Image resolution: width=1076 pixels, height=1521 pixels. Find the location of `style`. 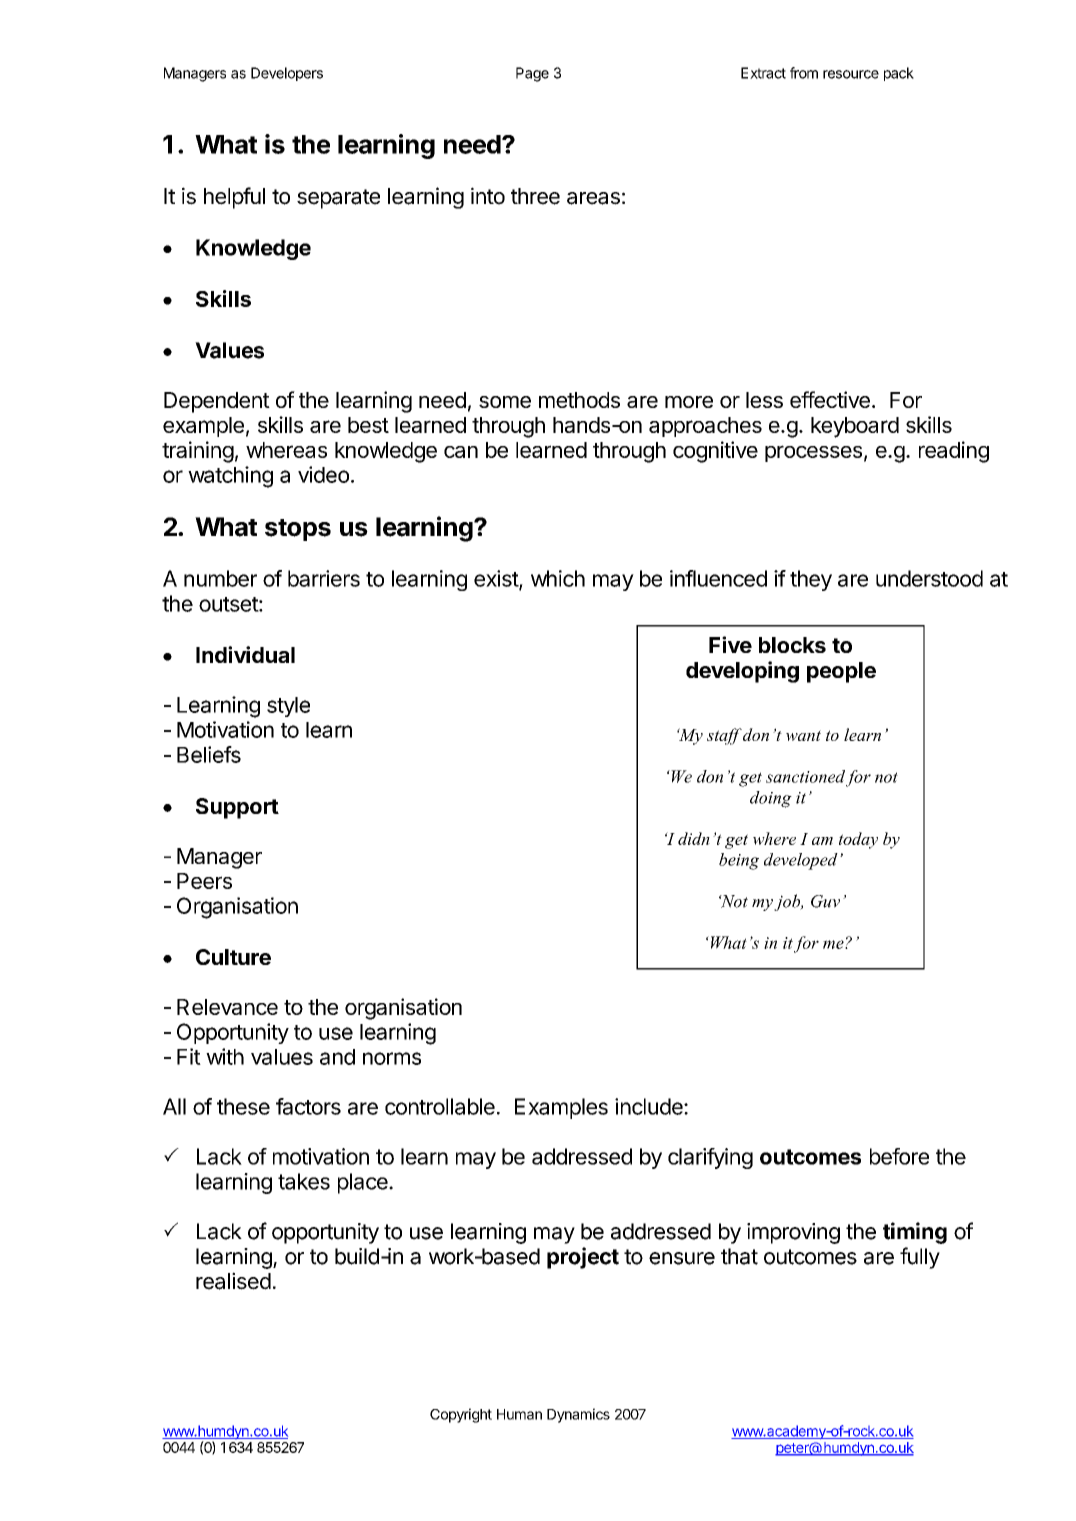

style is located at coordinates (288, 707).
